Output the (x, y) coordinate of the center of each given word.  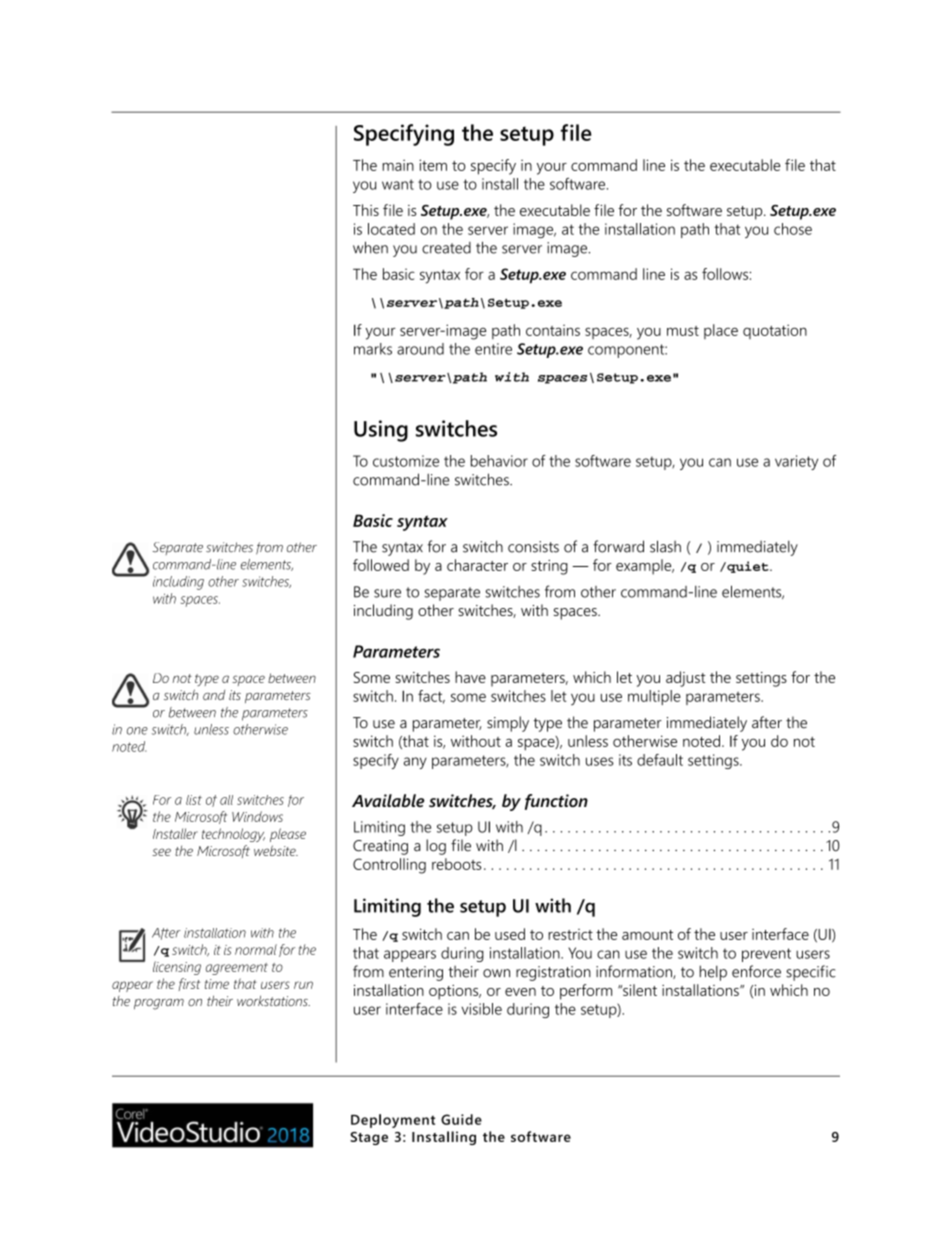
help (713, 973)
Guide (461, 1119)
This (366, 210)
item (433, 165)
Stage (369, 1138)
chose (793, 229)
